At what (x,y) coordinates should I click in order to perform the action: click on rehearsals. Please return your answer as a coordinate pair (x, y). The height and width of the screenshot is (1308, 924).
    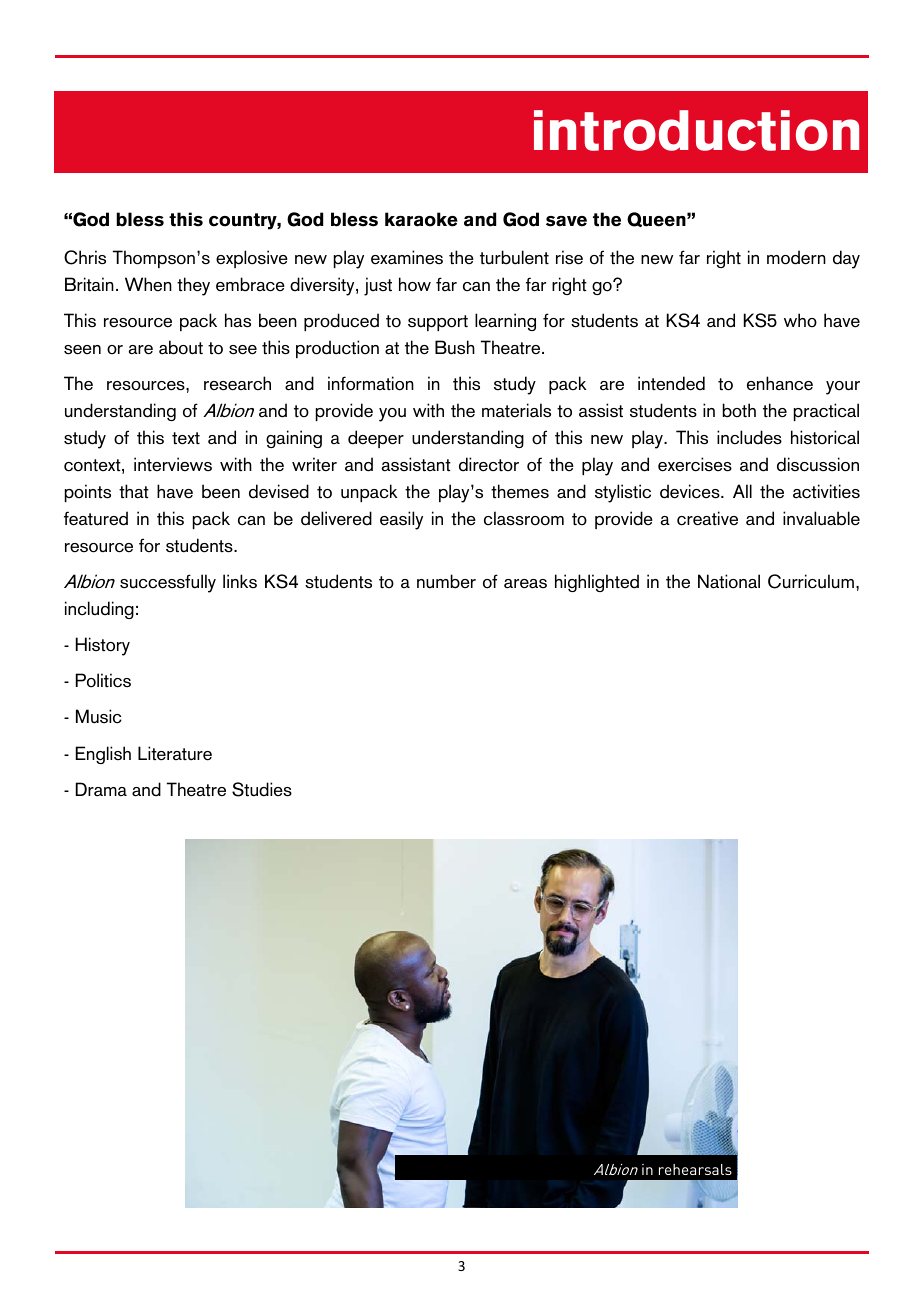
    Looking at the image, I should click on (695, 1169).
